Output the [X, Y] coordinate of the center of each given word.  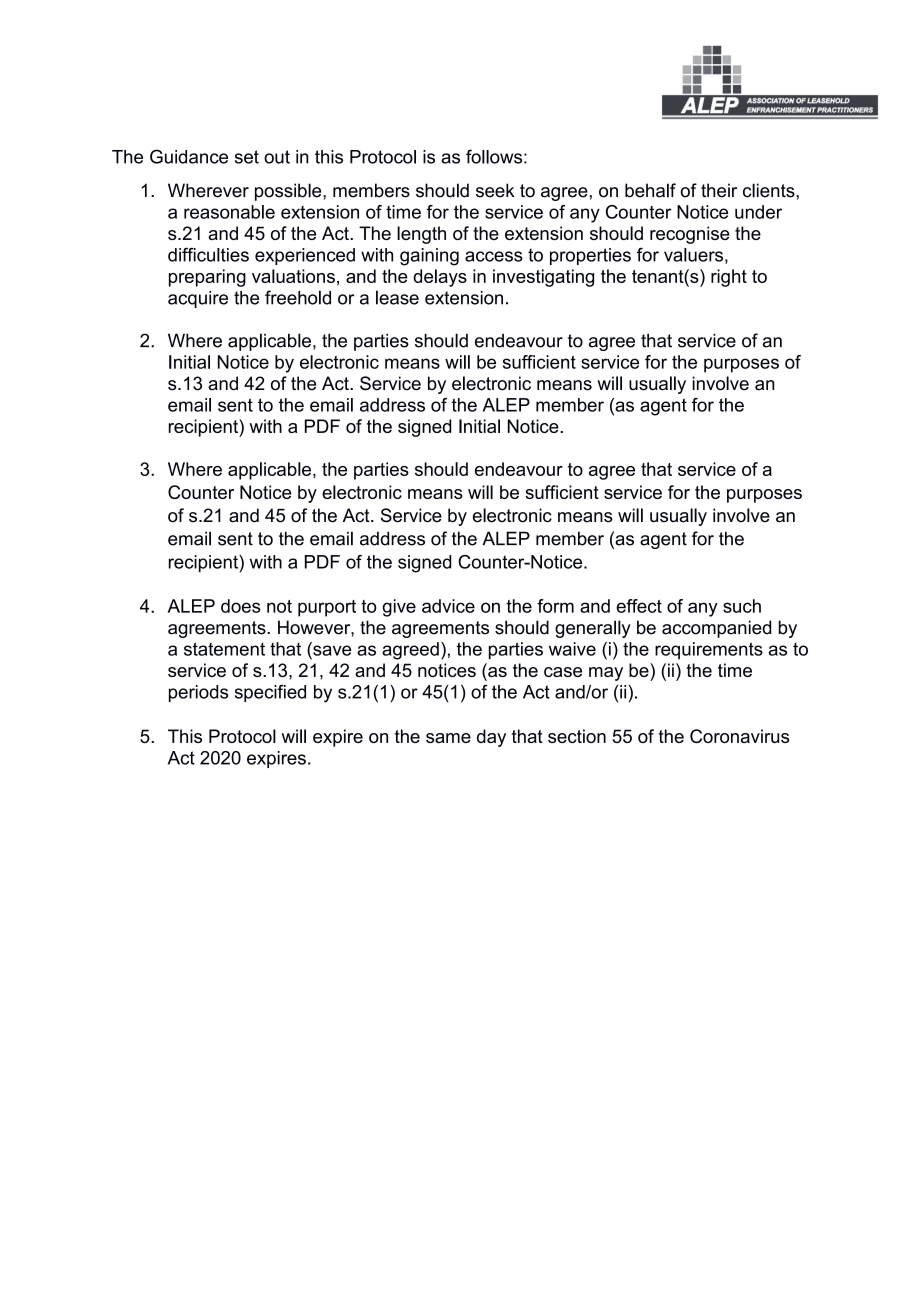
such [742, 606]
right [729, 278]
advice [448, 606]
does [241, 606]
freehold [298, 297]
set [247, 157]
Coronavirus [739, 736]
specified [270, 693]
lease [397, 297]
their [719, 190]
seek [495, 190]
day [491, 738]
